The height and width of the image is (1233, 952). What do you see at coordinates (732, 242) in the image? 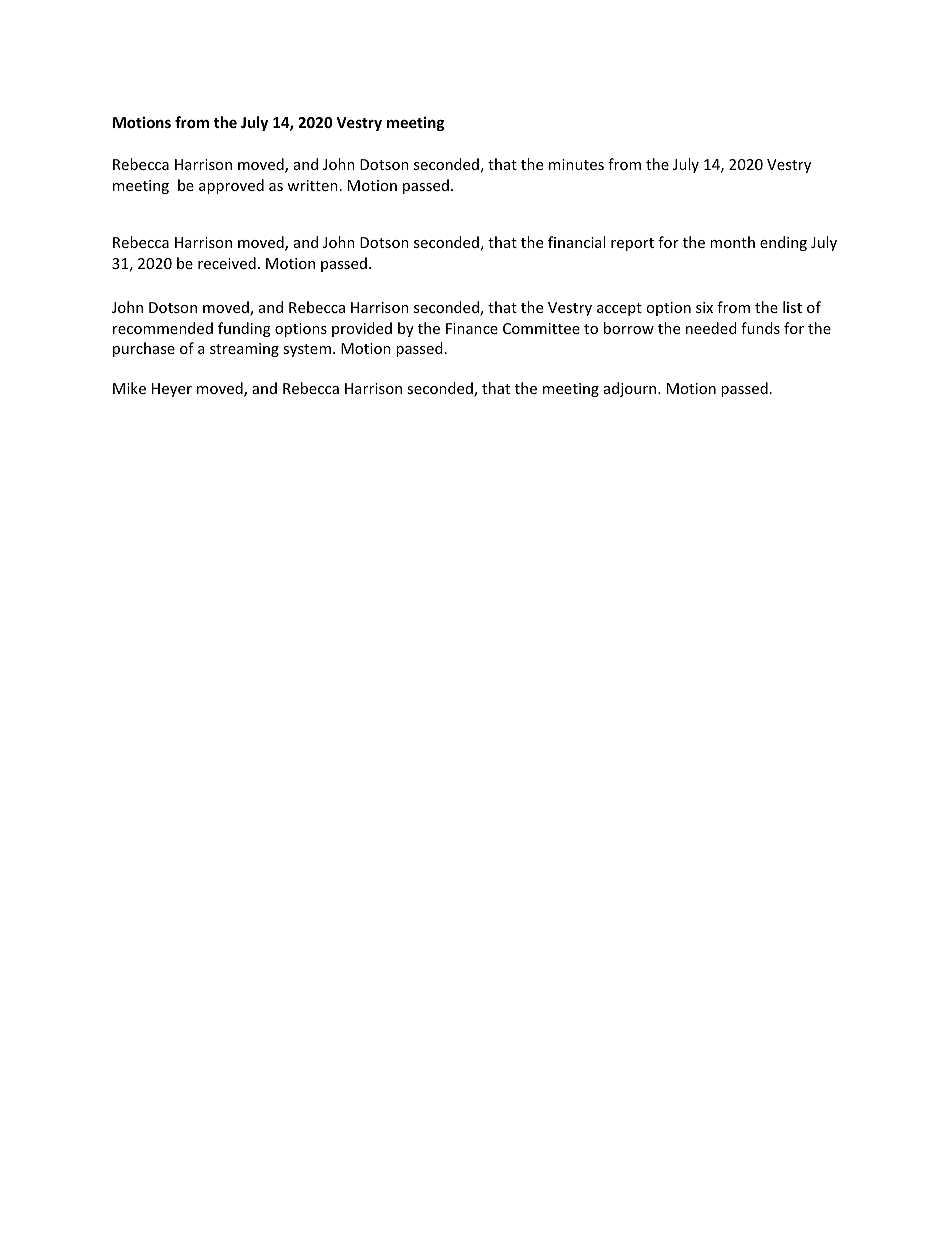
I see `month` at bounding box center [732, 242].
